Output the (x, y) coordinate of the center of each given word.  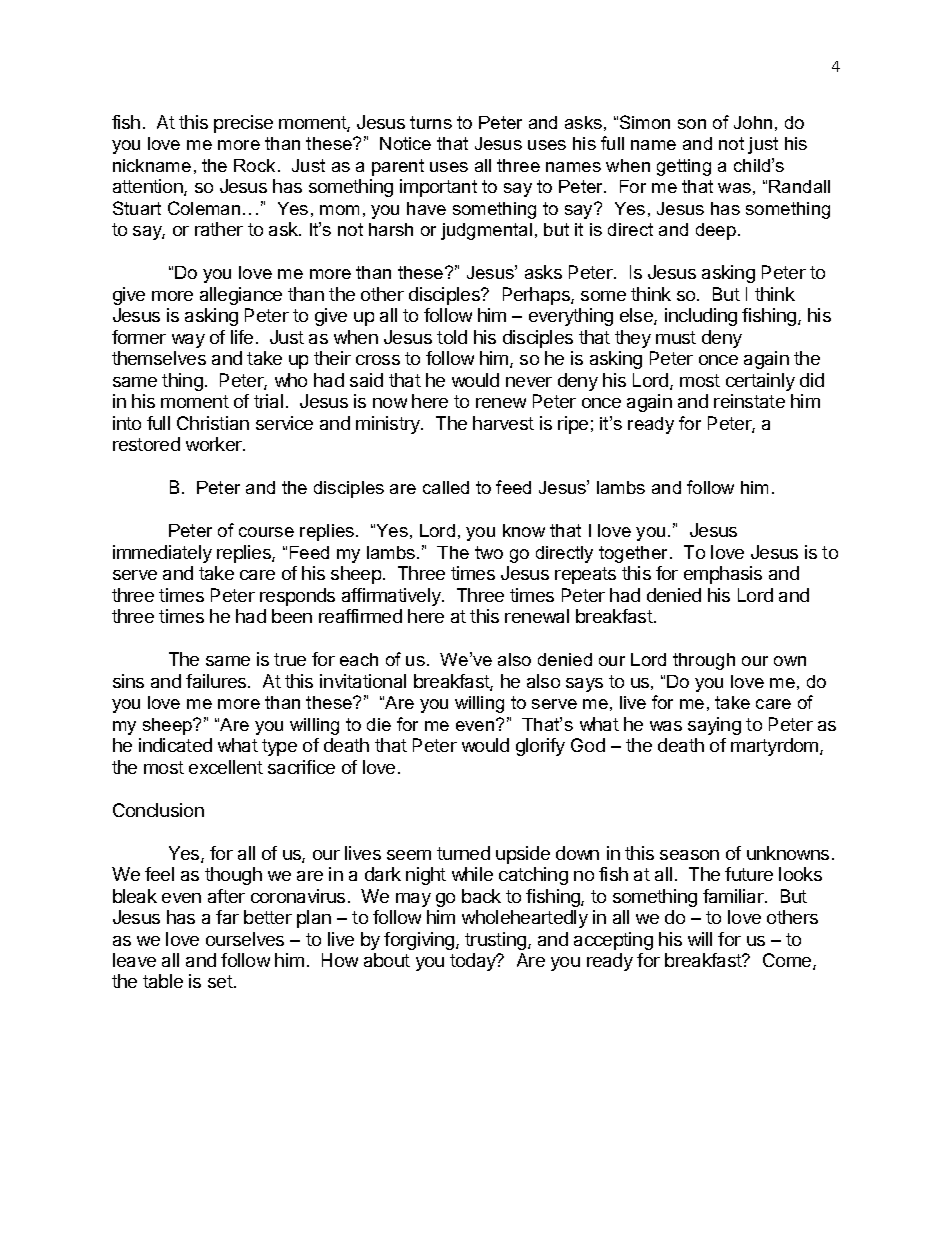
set (221, 981)
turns (431, 122)
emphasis (723, 575)
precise (243, 124)
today (474, 962)
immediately (162, 554)
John (753, 122)
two (489, 552)
